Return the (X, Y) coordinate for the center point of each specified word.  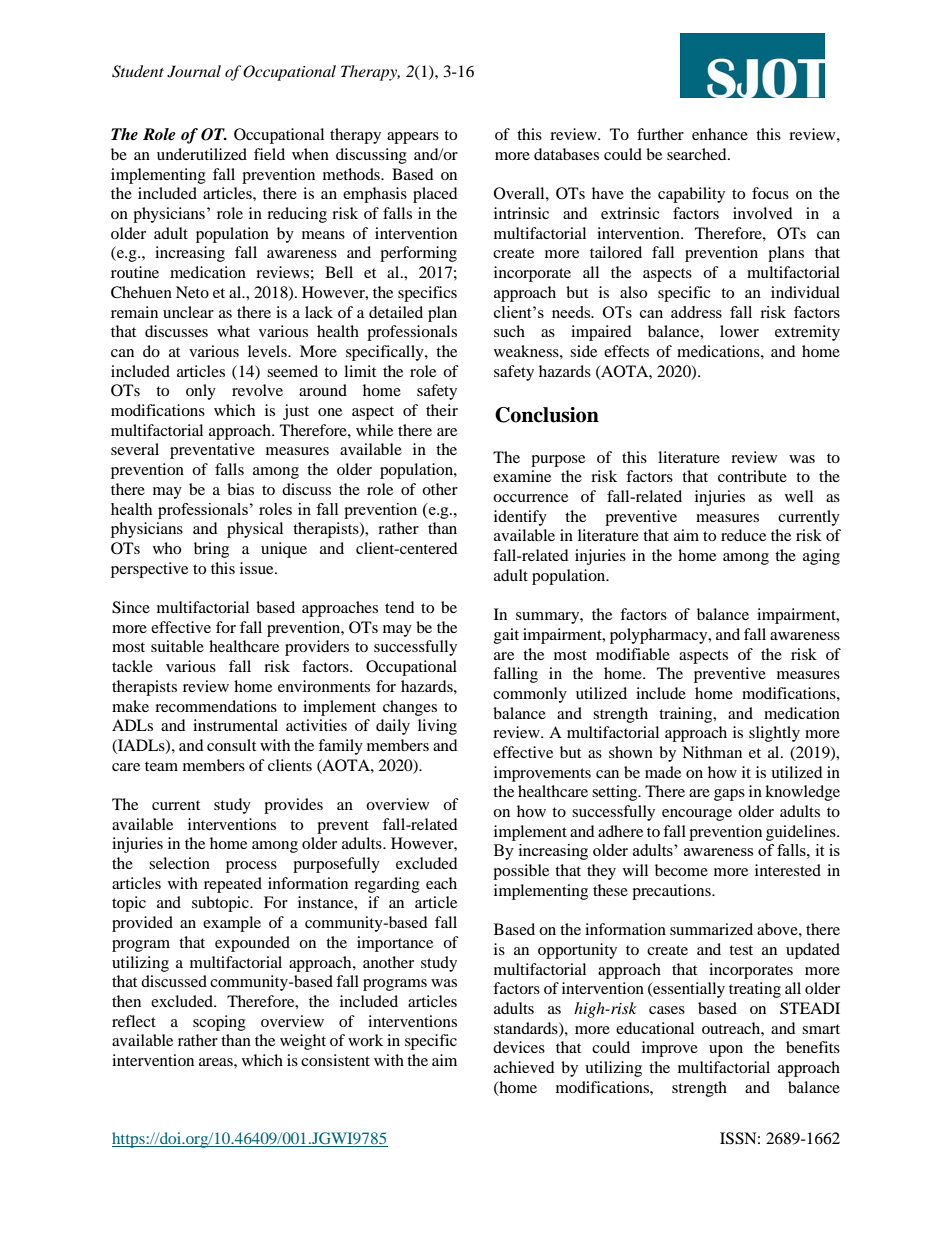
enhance (720, 134)
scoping (219, 1023)
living (437, 727)
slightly (774, 734)
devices (519, 1047)
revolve (257, 390)
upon (726, 1051)
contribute (752, 476)
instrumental (235, 725)
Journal (194, 71)
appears (413, 138)
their (442, 410)
